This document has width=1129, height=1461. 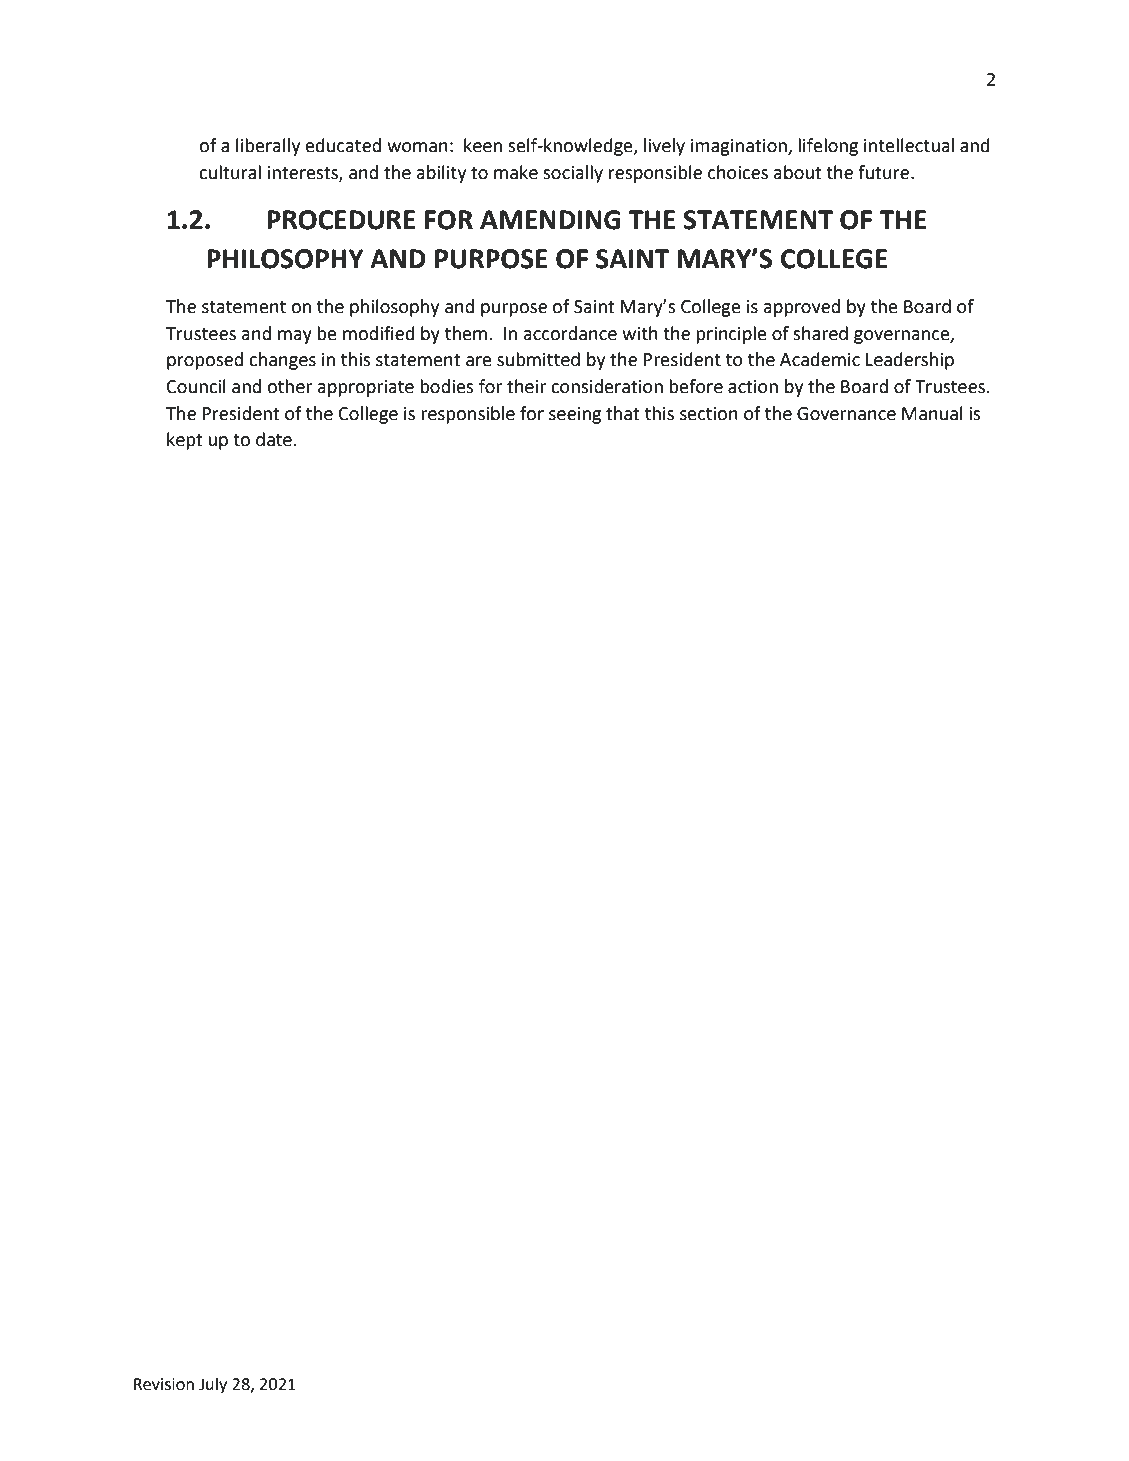 I want to click on seeing, so click(x=575, y=415).
